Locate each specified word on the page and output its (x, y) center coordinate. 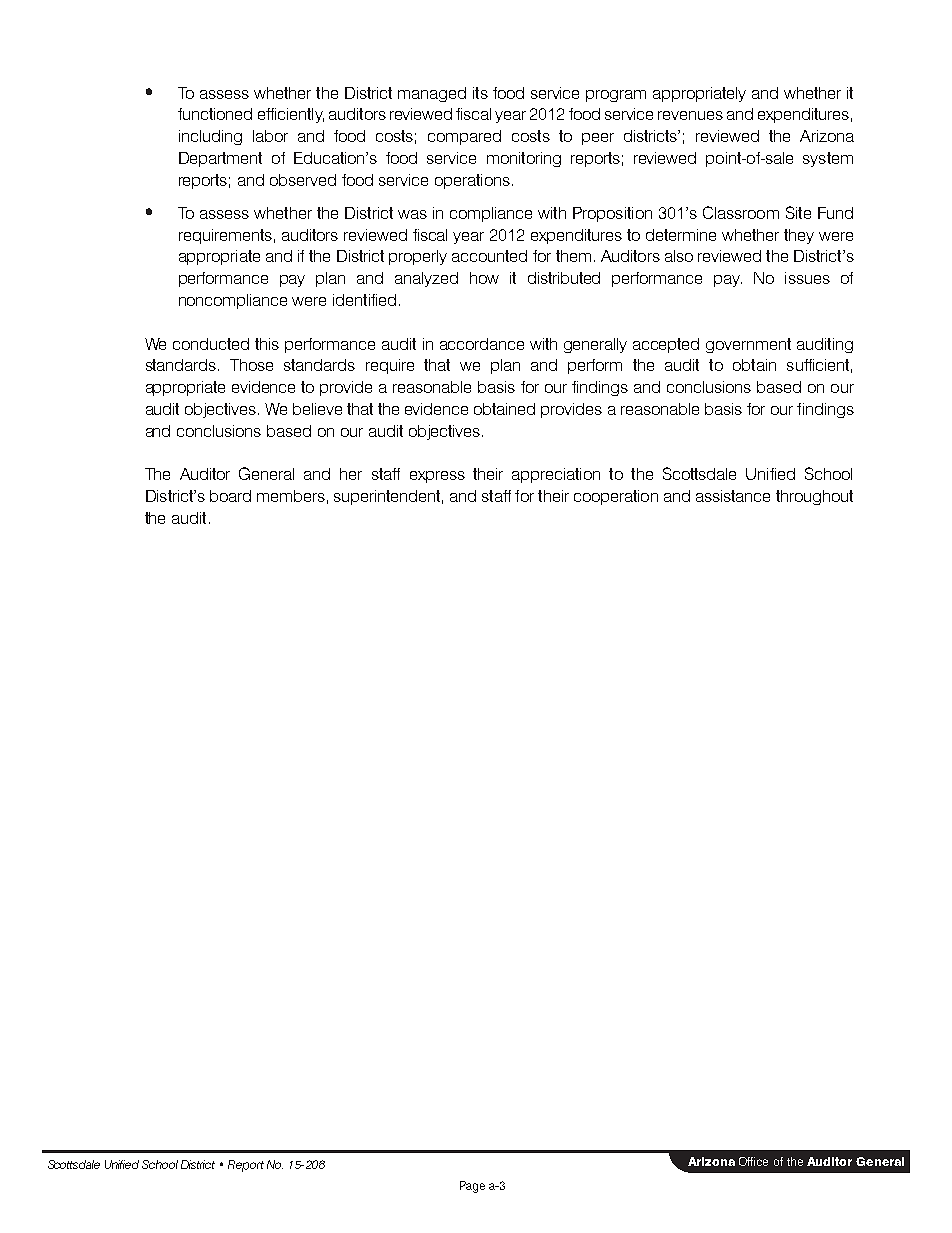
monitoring (524, 159)
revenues (690, 115)
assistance (733, 496)
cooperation (616, 497)
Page (472, 1187)
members (291, 496)
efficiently (291, 115)
